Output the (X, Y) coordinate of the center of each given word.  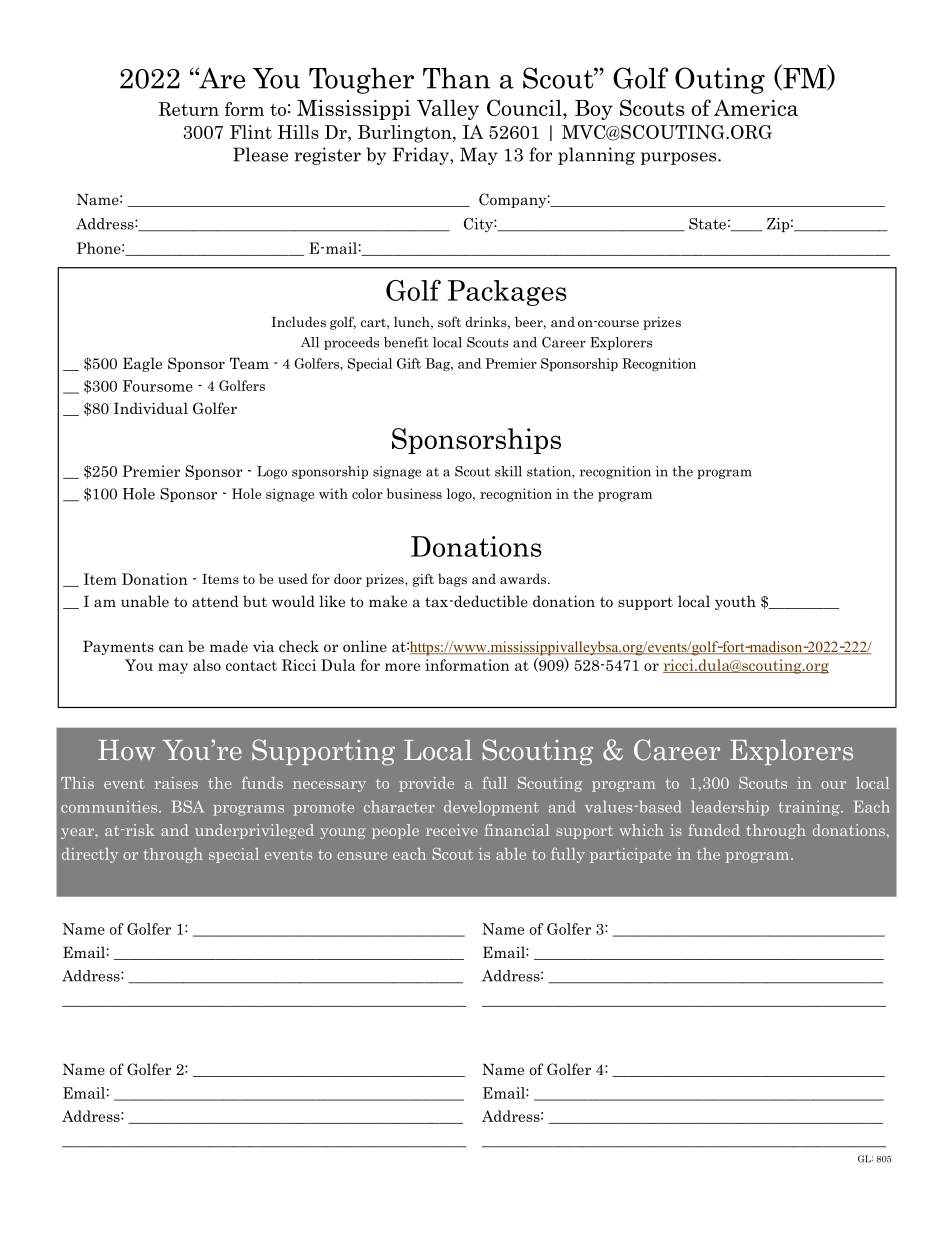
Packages (507, 293)
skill (508, 471)
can (171, 648)
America (756, 108)
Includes (298, 321)
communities (110, 807)
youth (735, 602)
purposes (680, 158)
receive (452, 830)
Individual (151, 408)
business (414, 493)
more (402, 667)
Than (456, 78)
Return (188, 109)
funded (714, 830)
